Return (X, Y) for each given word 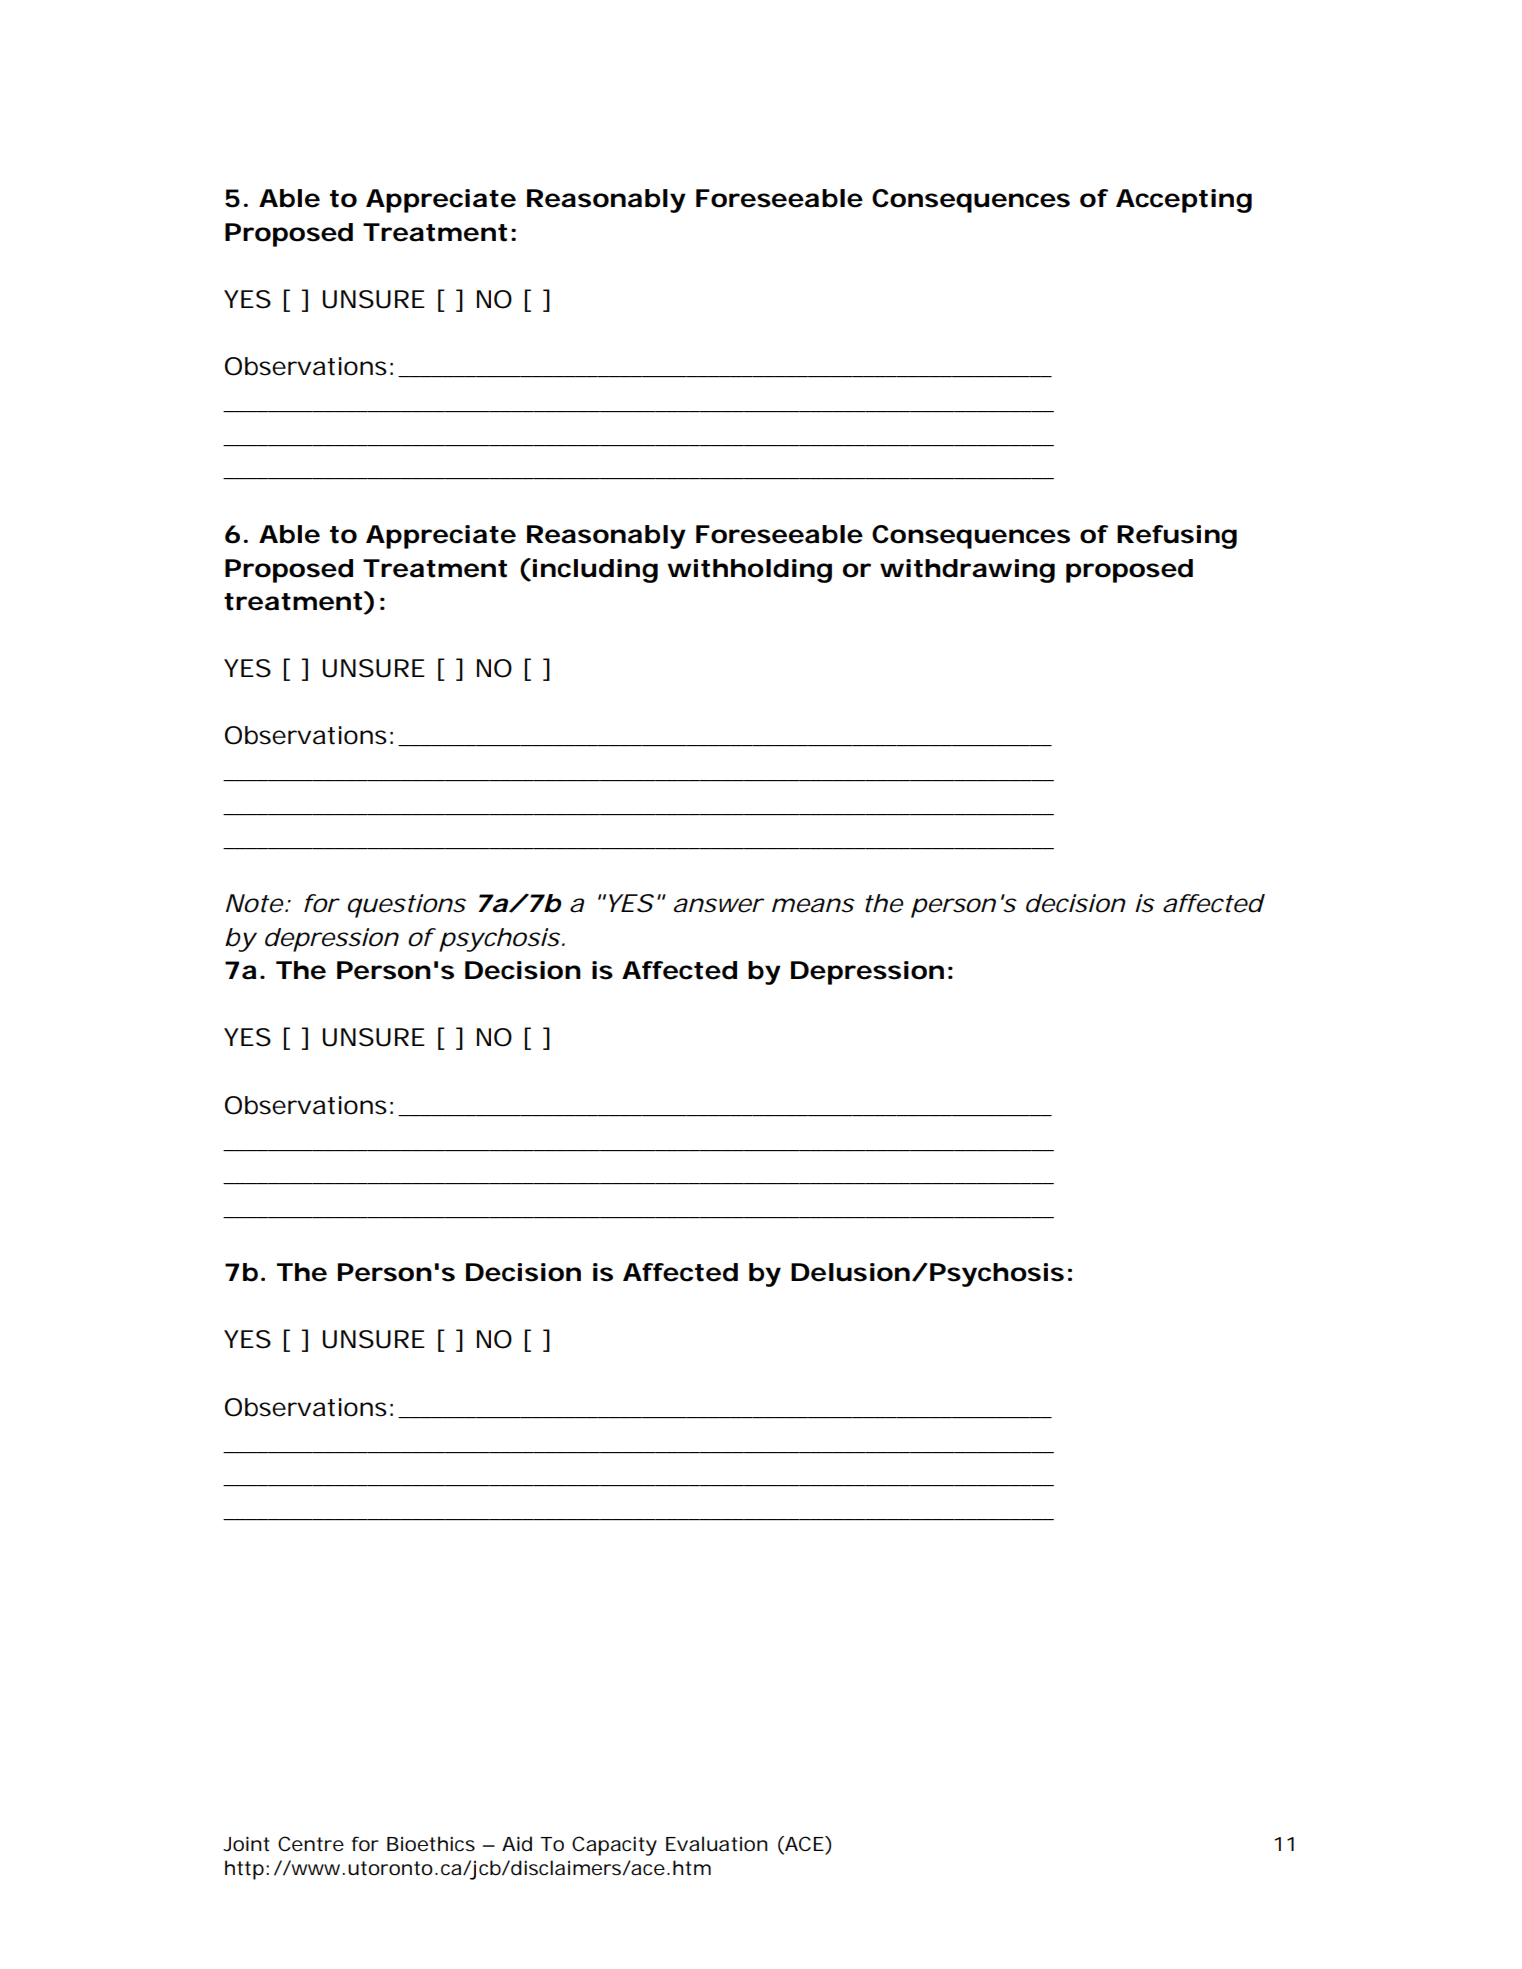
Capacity (614, 1846)
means (813, 905)
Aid (517, 1844)
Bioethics (431, 1844)
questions (407, 906)
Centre (311, 1844)
